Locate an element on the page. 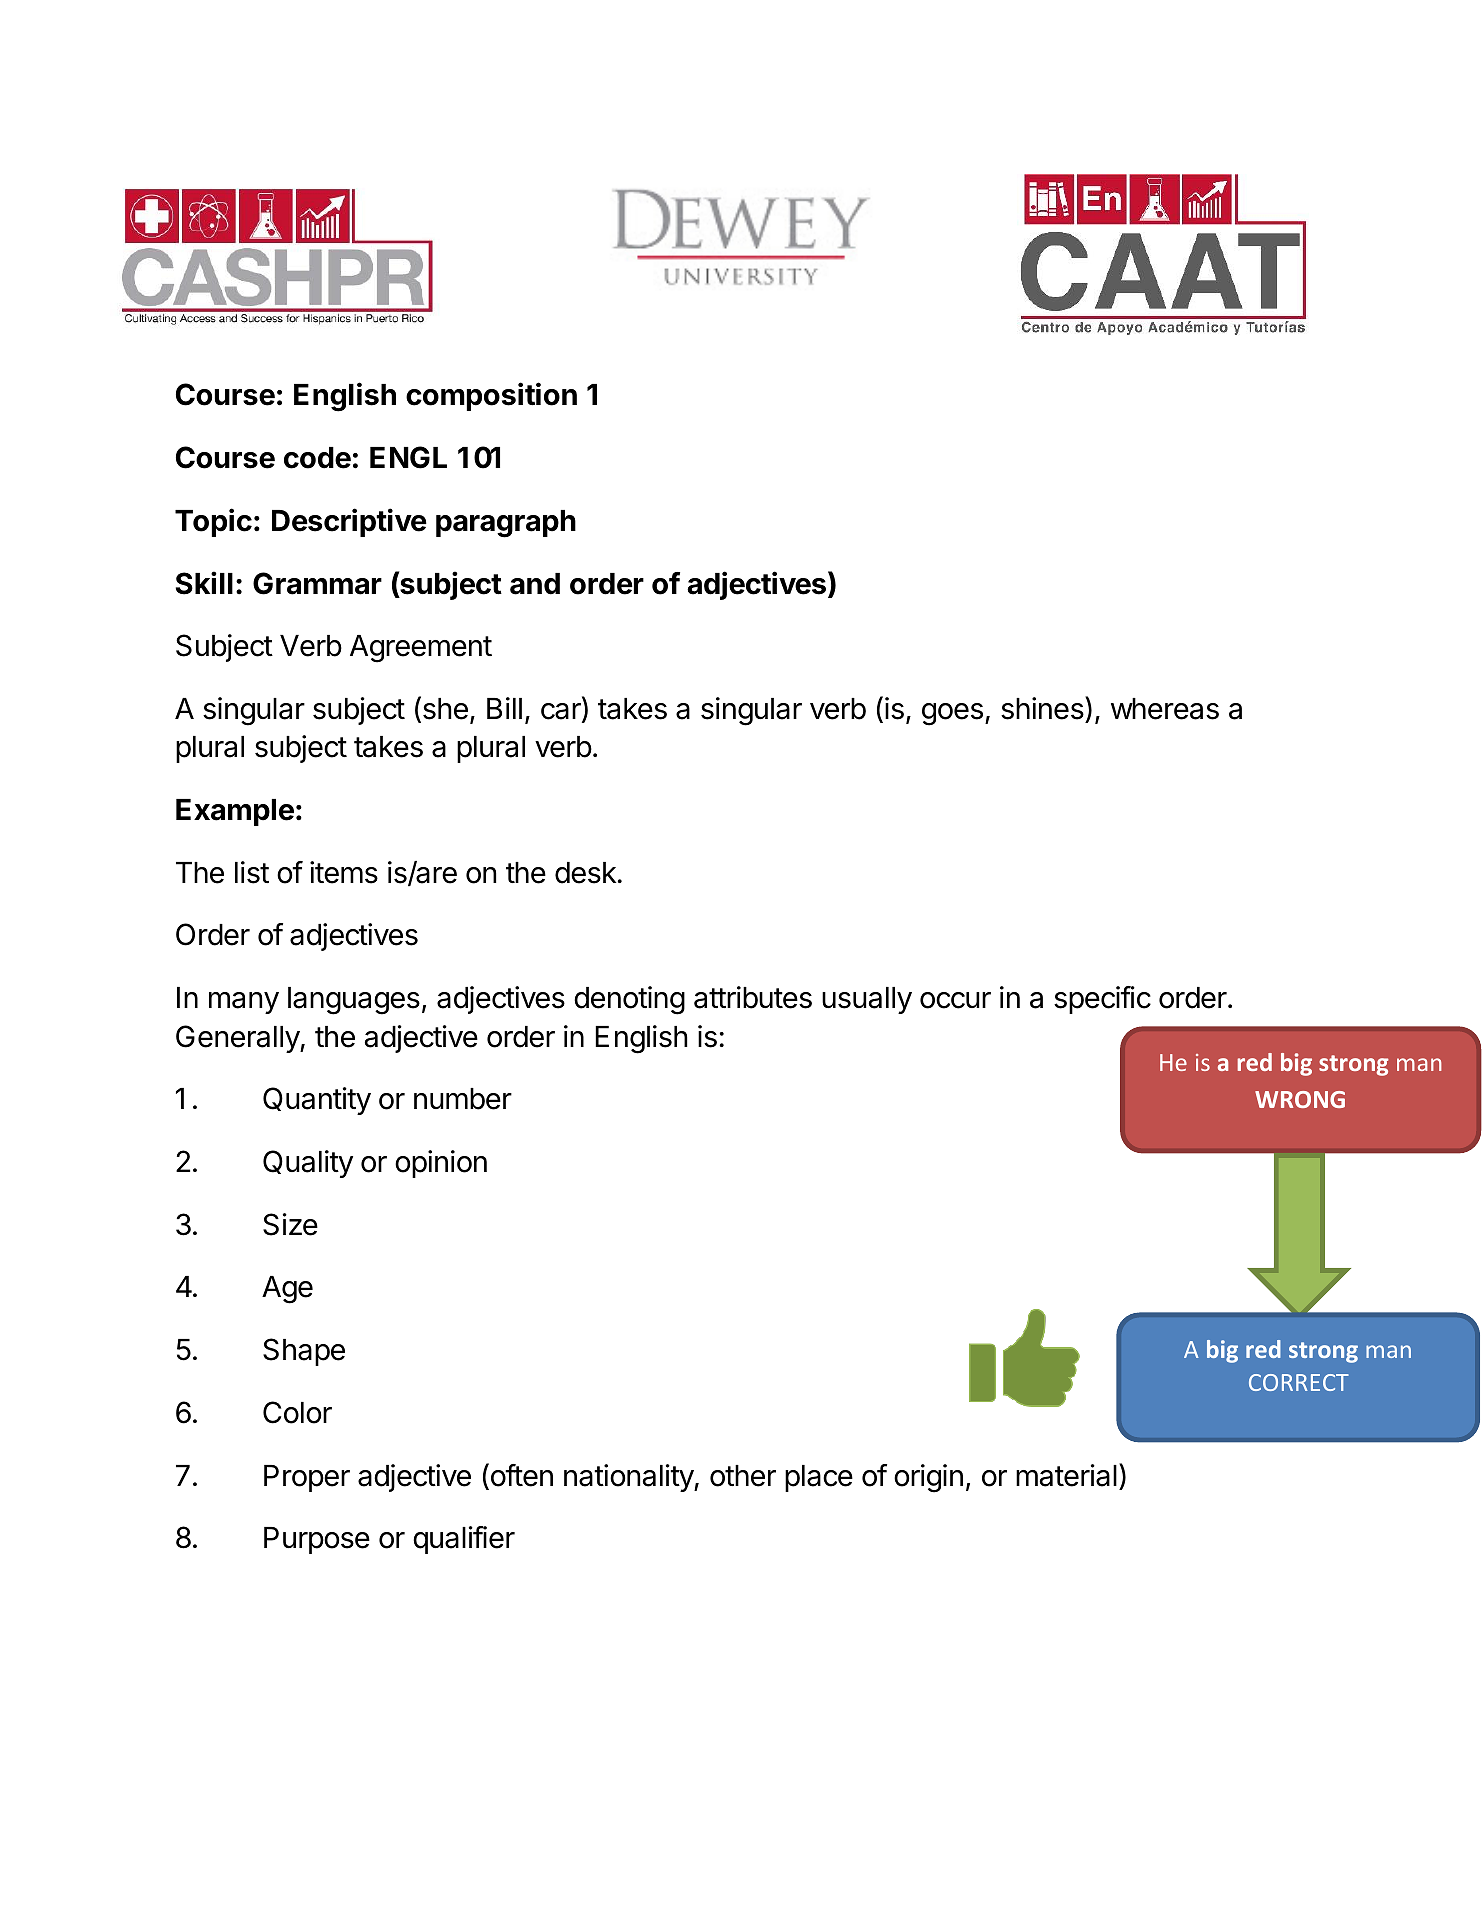 The height and width of the image is (1919, 1483). other is located at coordinates (743, 1476).
